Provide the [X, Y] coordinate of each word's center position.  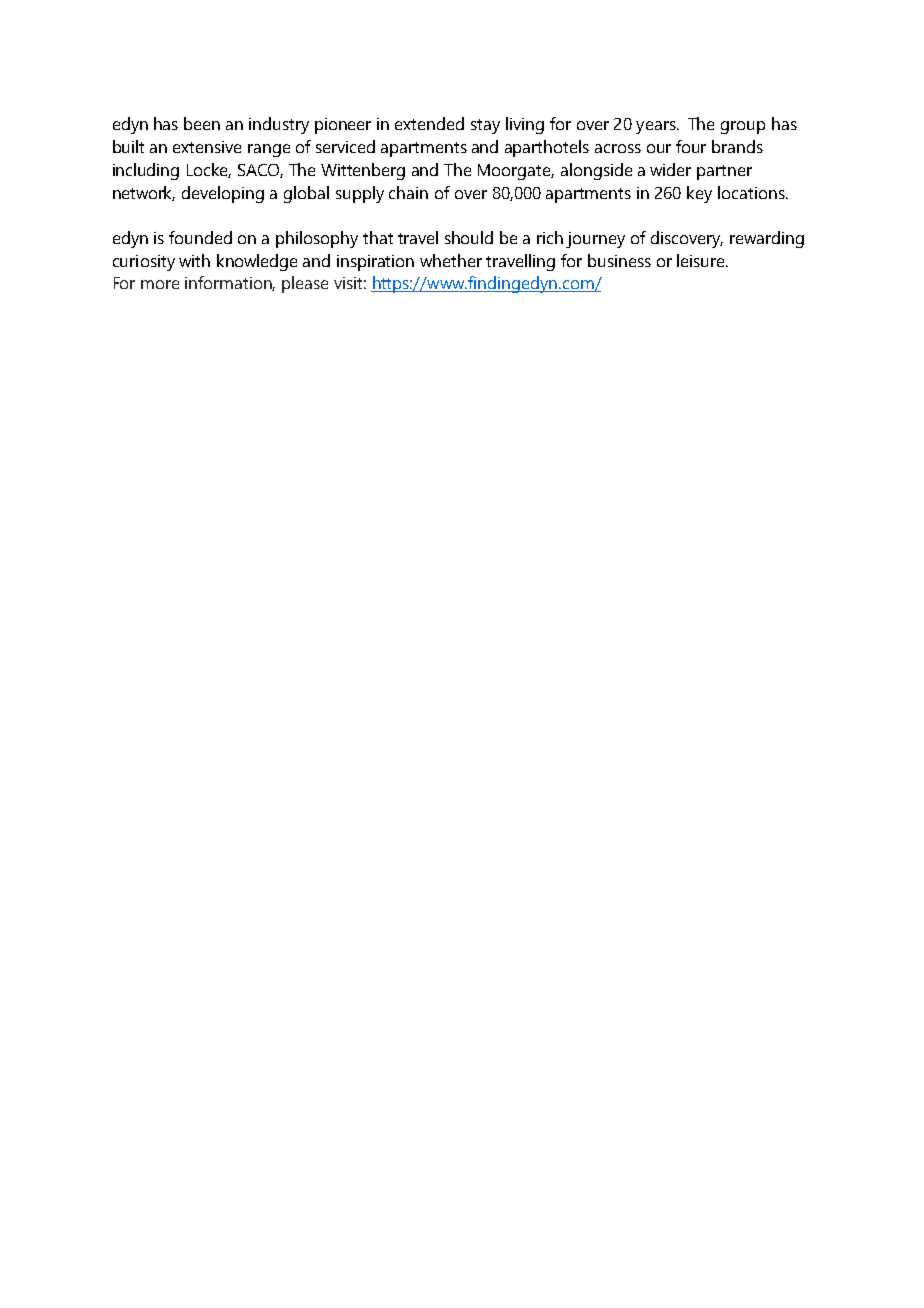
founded [200, 237]
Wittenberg [363, 171]
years [657, 127]
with [194, 260]
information [230, 283]
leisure [702, 260]
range [269, 150]
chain [408, 192]
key [699, 194]
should [469, 237]
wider [670, 169]
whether [451, 260]
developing [223, 194]
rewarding [767, 239]
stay [485, 126]
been [202, 123]
